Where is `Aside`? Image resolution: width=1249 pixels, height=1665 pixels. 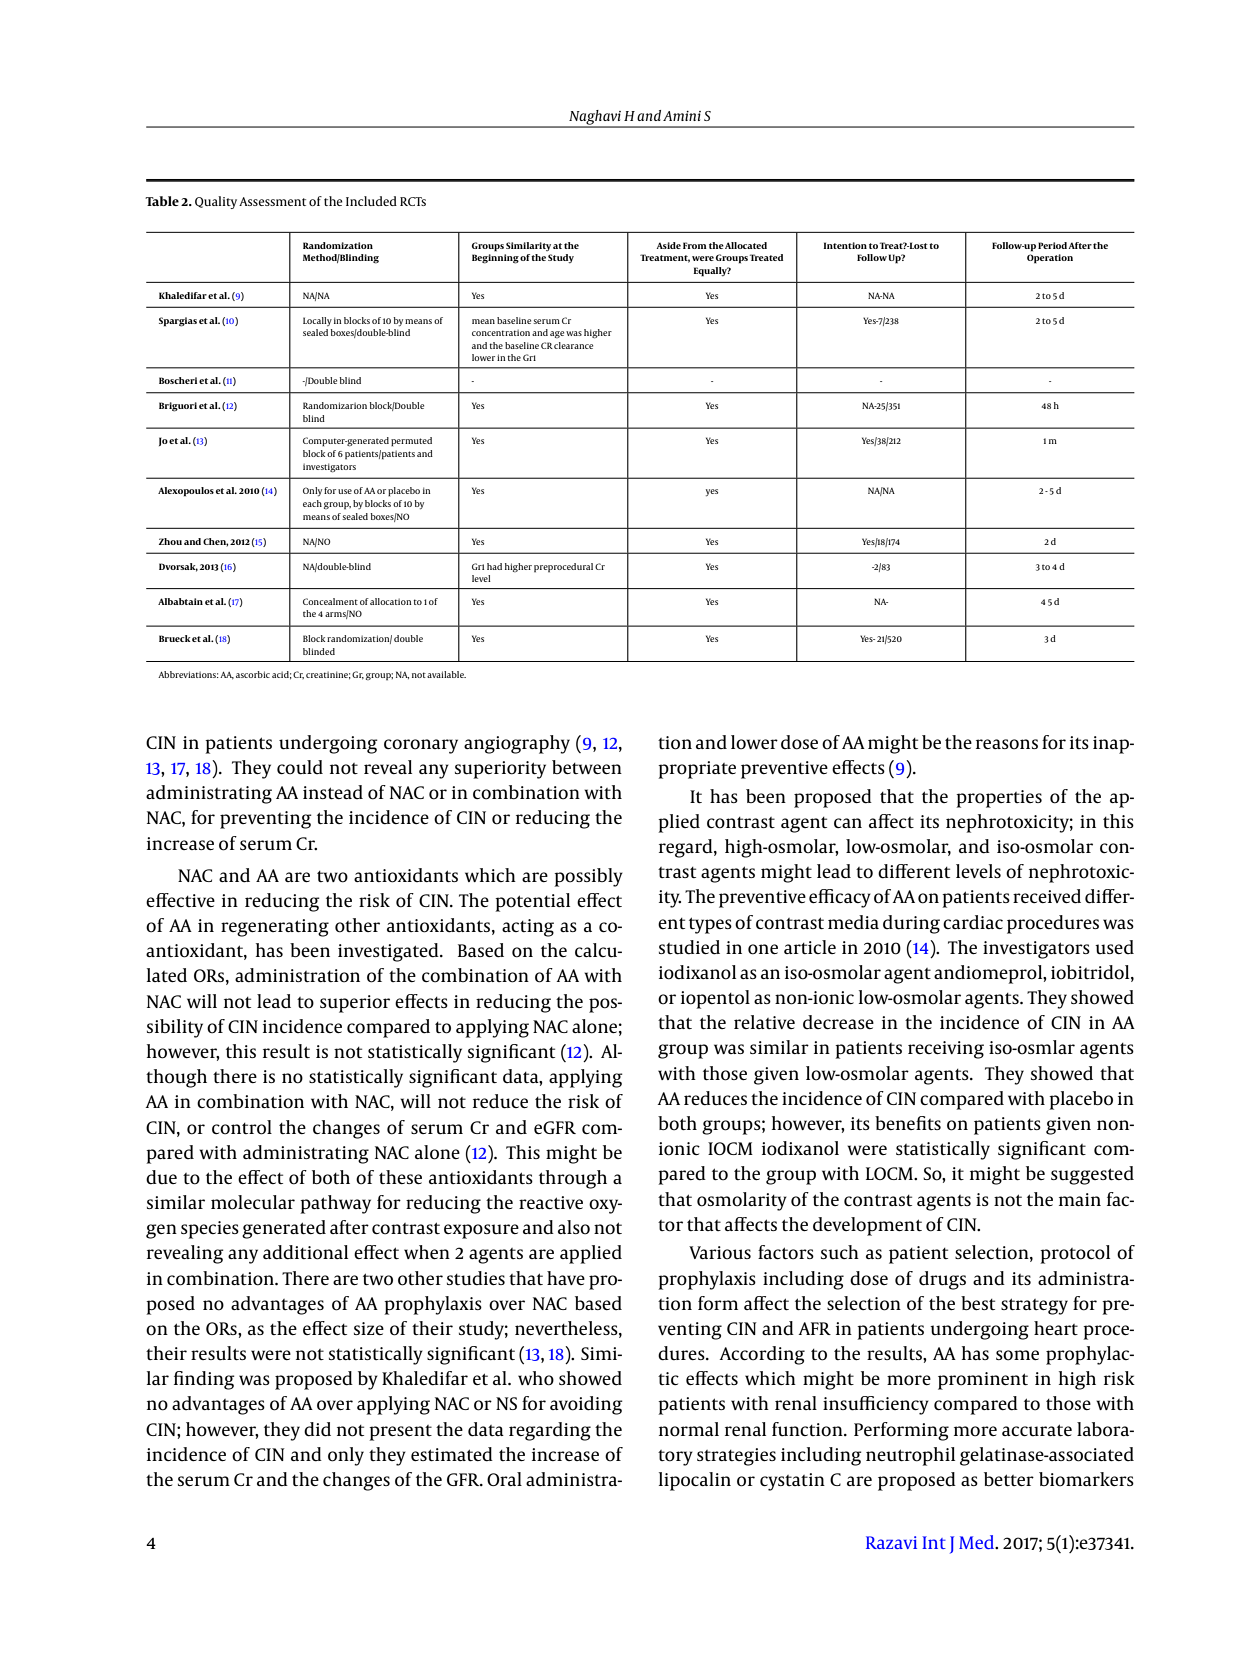 Aside is located at coordinates (668, 245).
